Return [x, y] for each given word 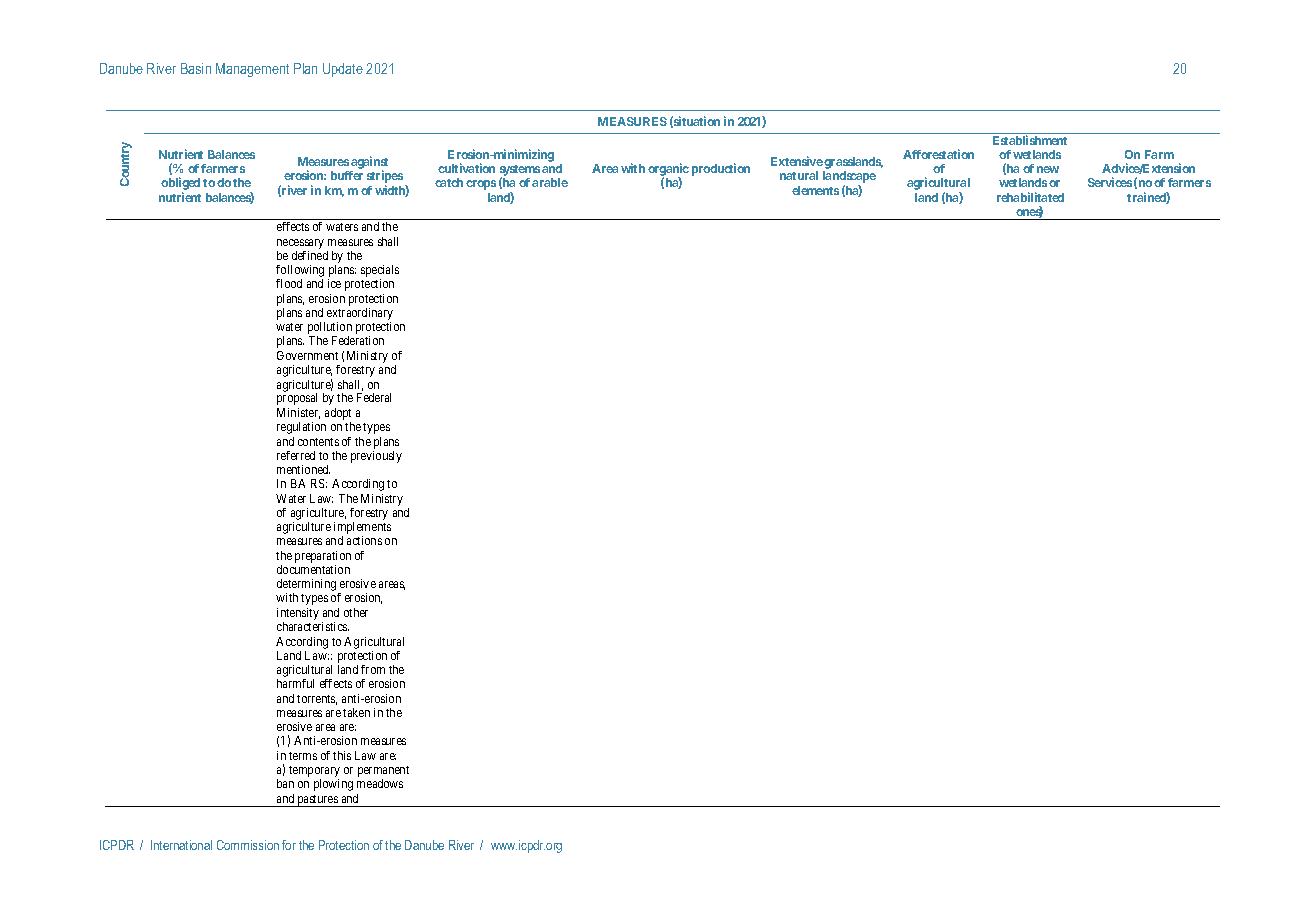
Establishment [1030, 140]
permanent [383, 773]
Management [252, 70]
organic [668, 171]
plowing [333, 785]
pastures [317, 801]
